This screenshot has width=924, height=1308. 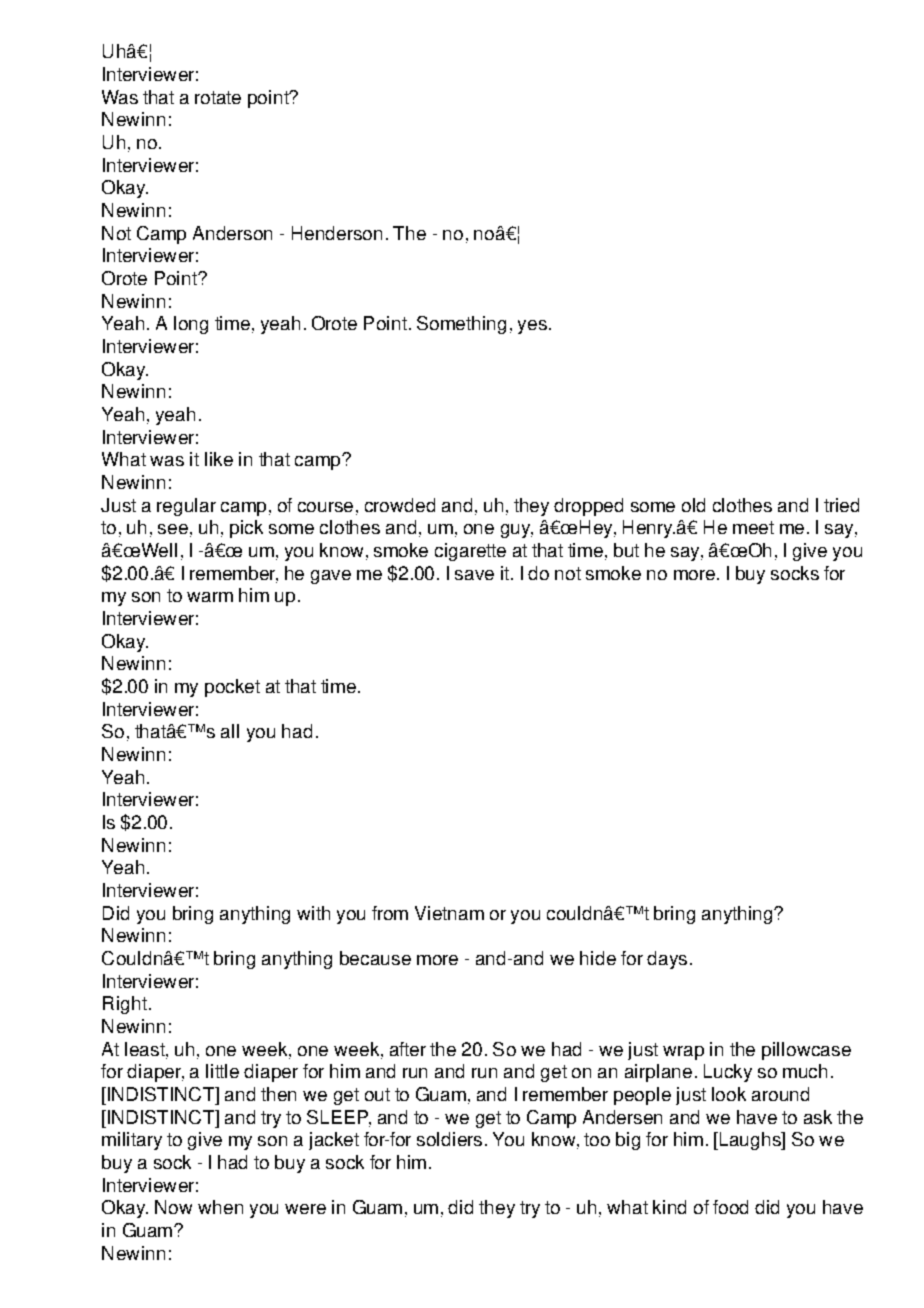 What do you see at coordinates (220, 1207) in the screenshot?
I see `when` at bounding box center [220, 1207].
